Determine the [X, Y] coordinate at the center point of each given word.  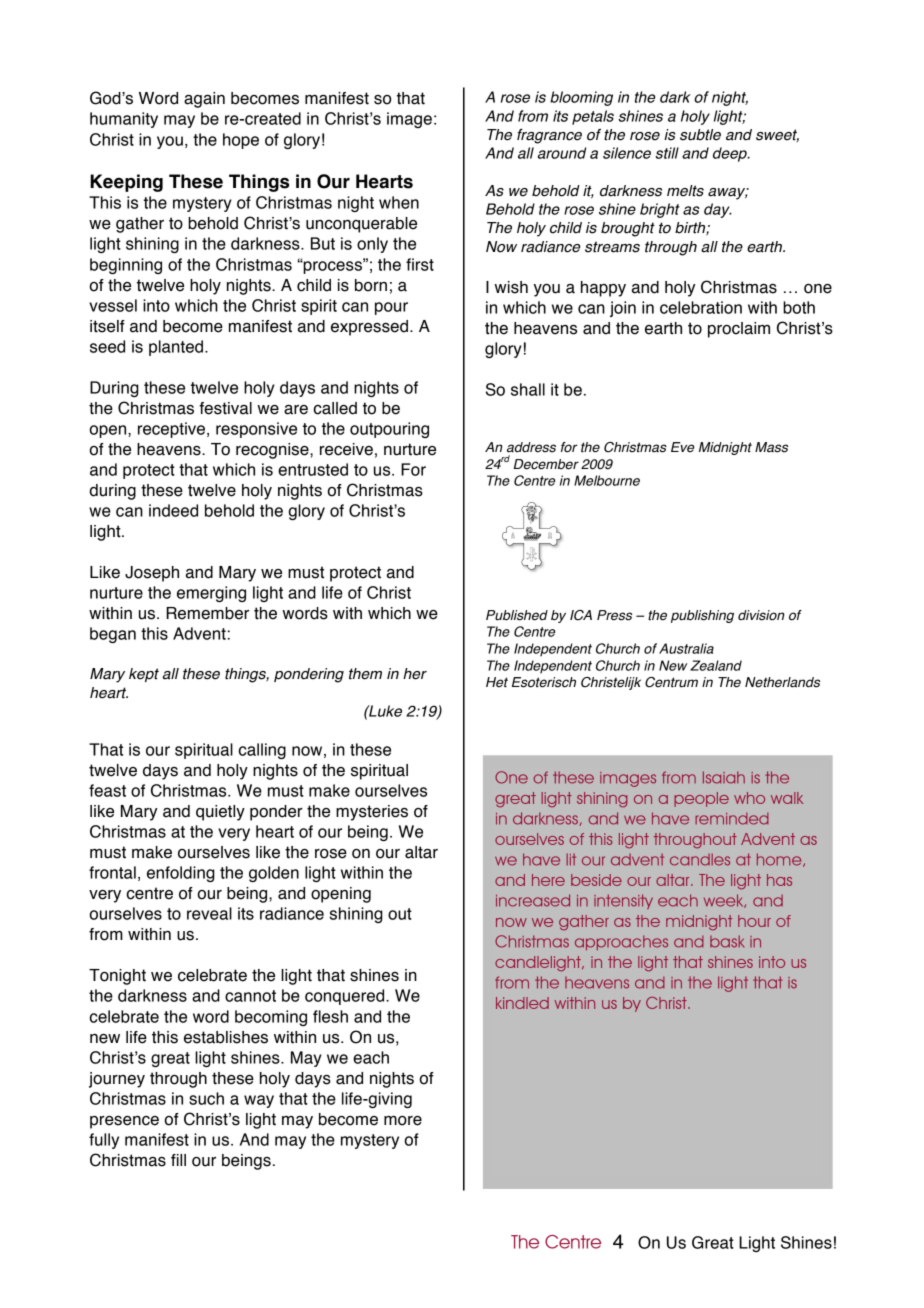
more [403, 1121]
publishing [702, 616]
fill [178, 1160]
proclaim [739, 330]
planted [177, 348]
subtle [700, 135]
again [204, 100]
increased [533, 900]
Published [517, 615]
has [779, 880]
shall [528, 389]
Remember [207, 613]
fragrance [549, 136]
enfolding [181, 874]
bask [727, 941]
